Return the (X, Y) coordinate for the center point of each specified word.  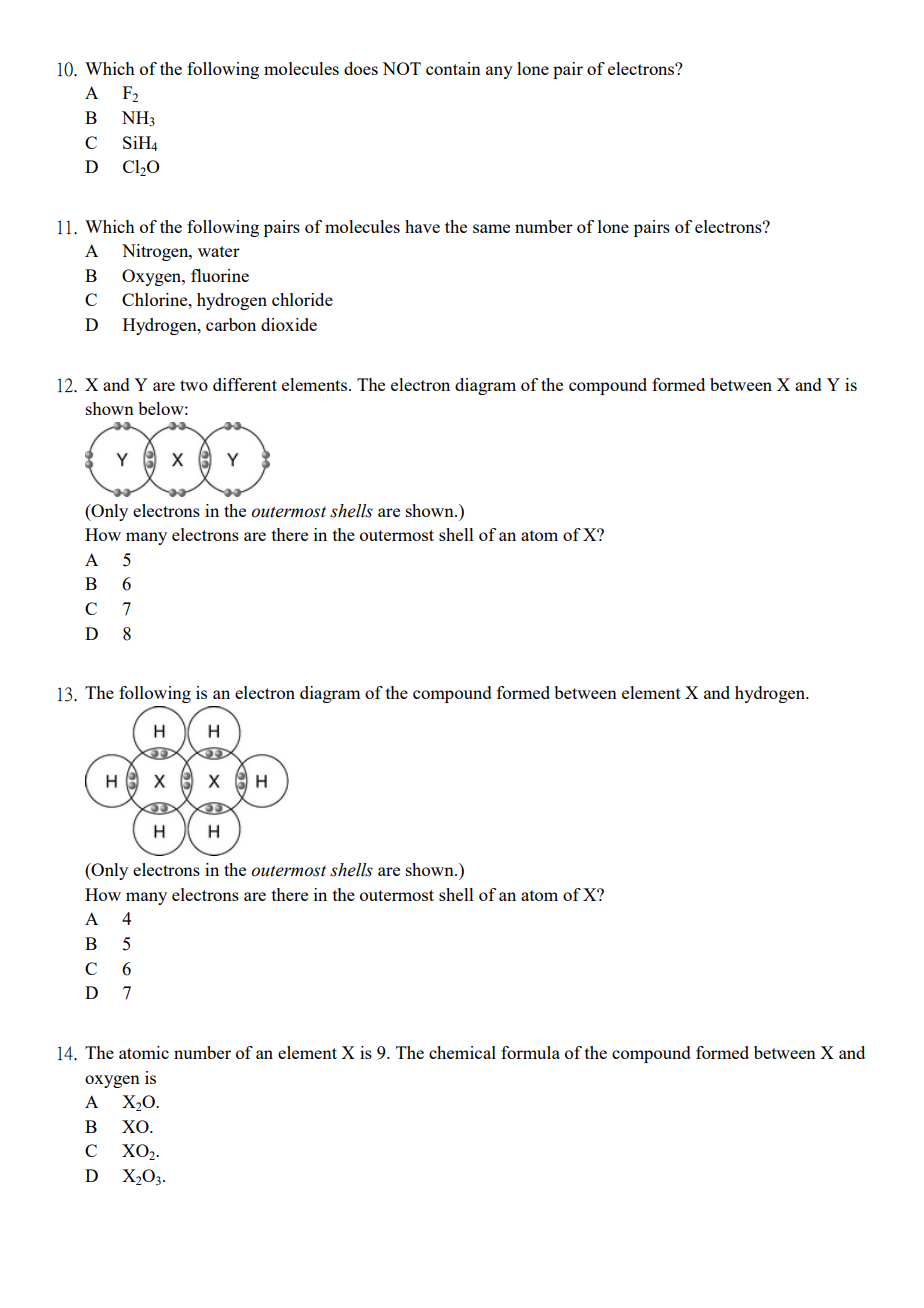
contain (453, 68)
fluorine (220, 275)
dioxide (289, 324)
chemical (462, 1052)
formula (530, 1052)
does (361, 68)
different (245, 384)
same (491, 228)
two (194, 385)
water (219, 251)
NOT (401, 68)
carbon (231, 324)
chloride (302, 299)
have (422, 226)
